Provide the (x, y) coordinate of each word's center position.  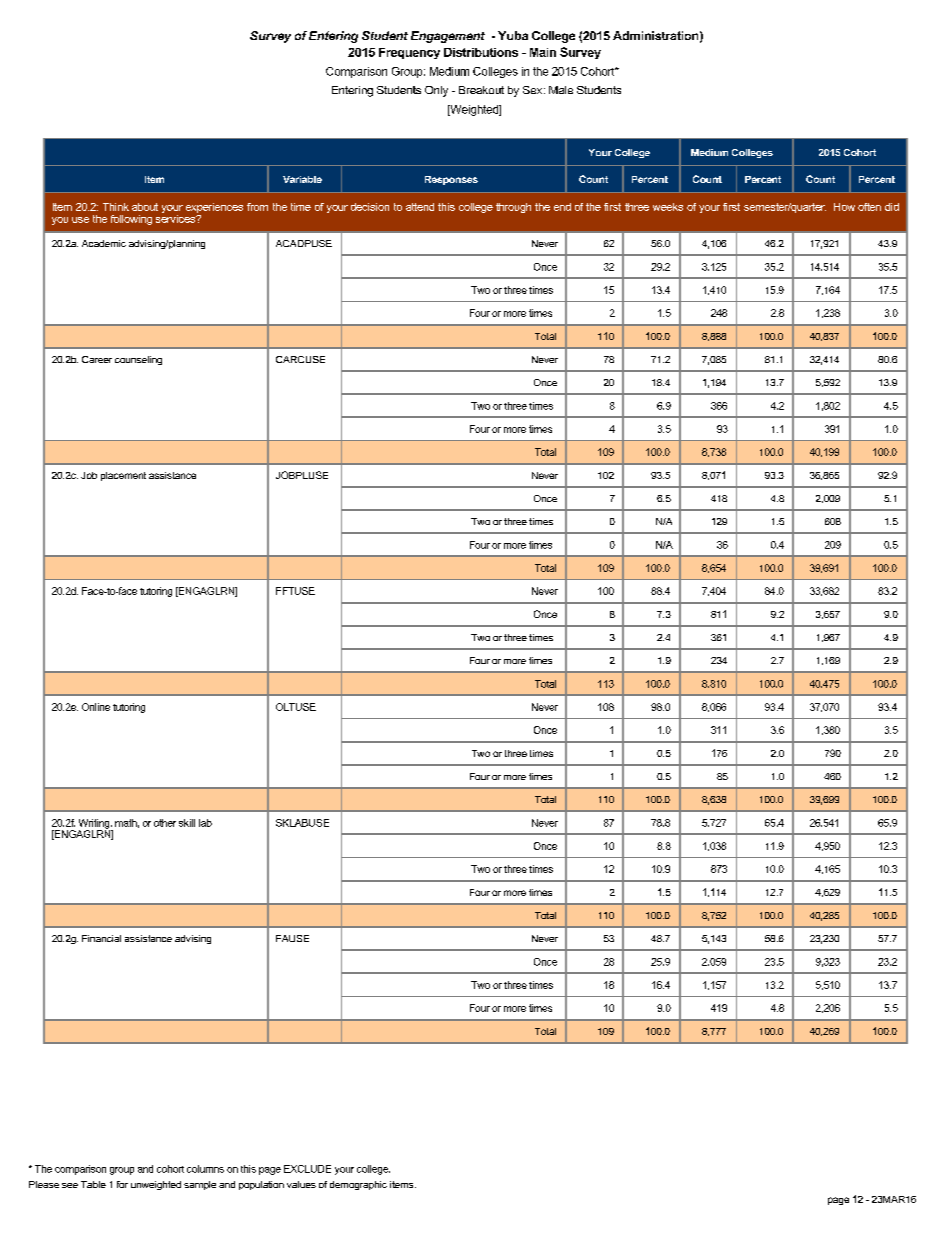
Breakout (481, 90)
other (165, 823)
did (892, 207)
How (844, 207)
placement (123, 476)
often (869, 207)
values (301, 1184)
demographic (358, 1185)
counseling (138, 360)
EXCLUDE (307, 1169)
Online (96, 707)
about (145, 207)
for (122, 1184)
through (513, 208)
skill (187, 823)
